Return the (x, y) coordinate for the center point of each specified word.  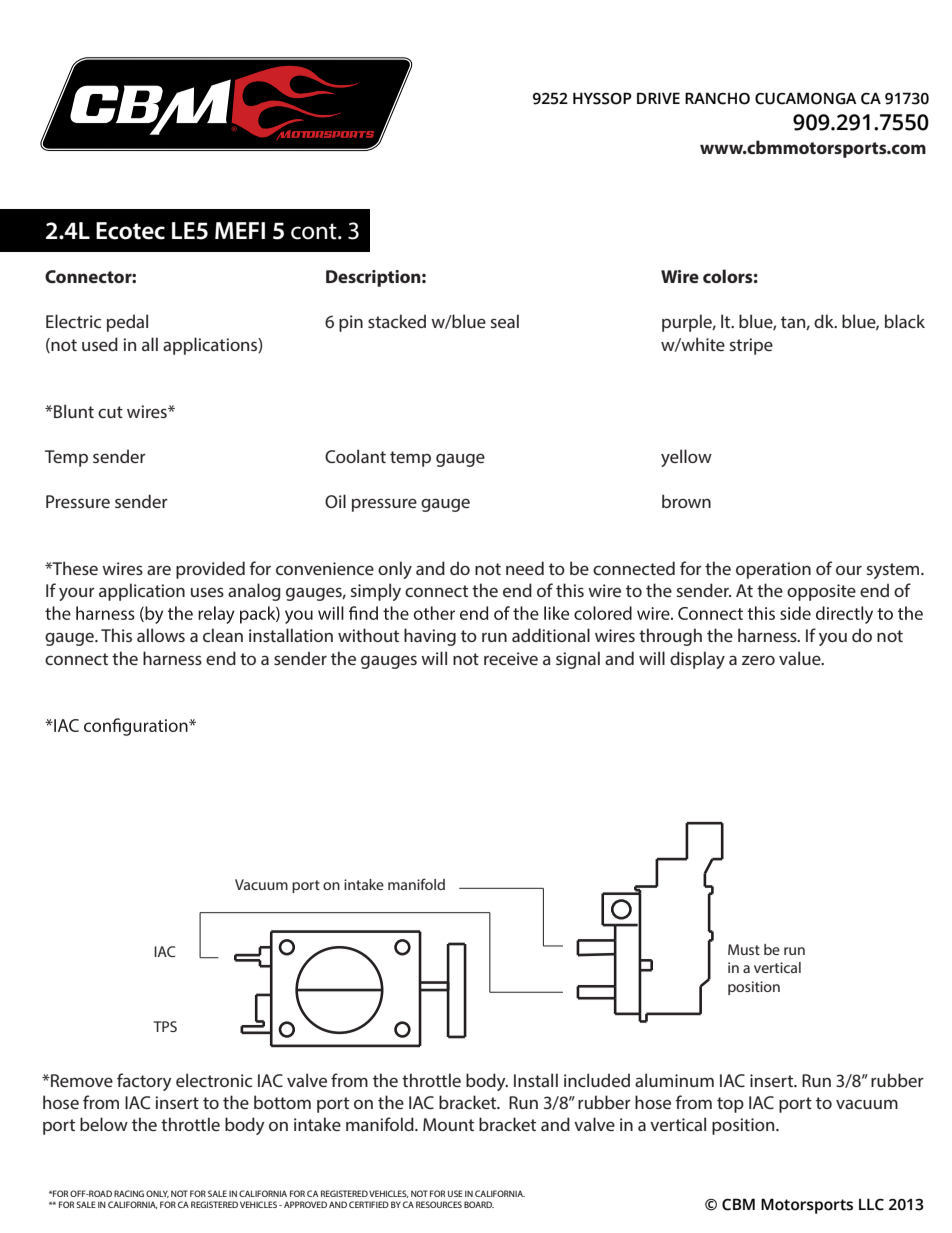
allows (161, 635)
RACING (129, 1193)
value (801, 658)
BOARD (479, 1204)
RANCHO (717, 98)
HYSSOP (602, 98)
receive (511, 658)
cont (315, 231)
